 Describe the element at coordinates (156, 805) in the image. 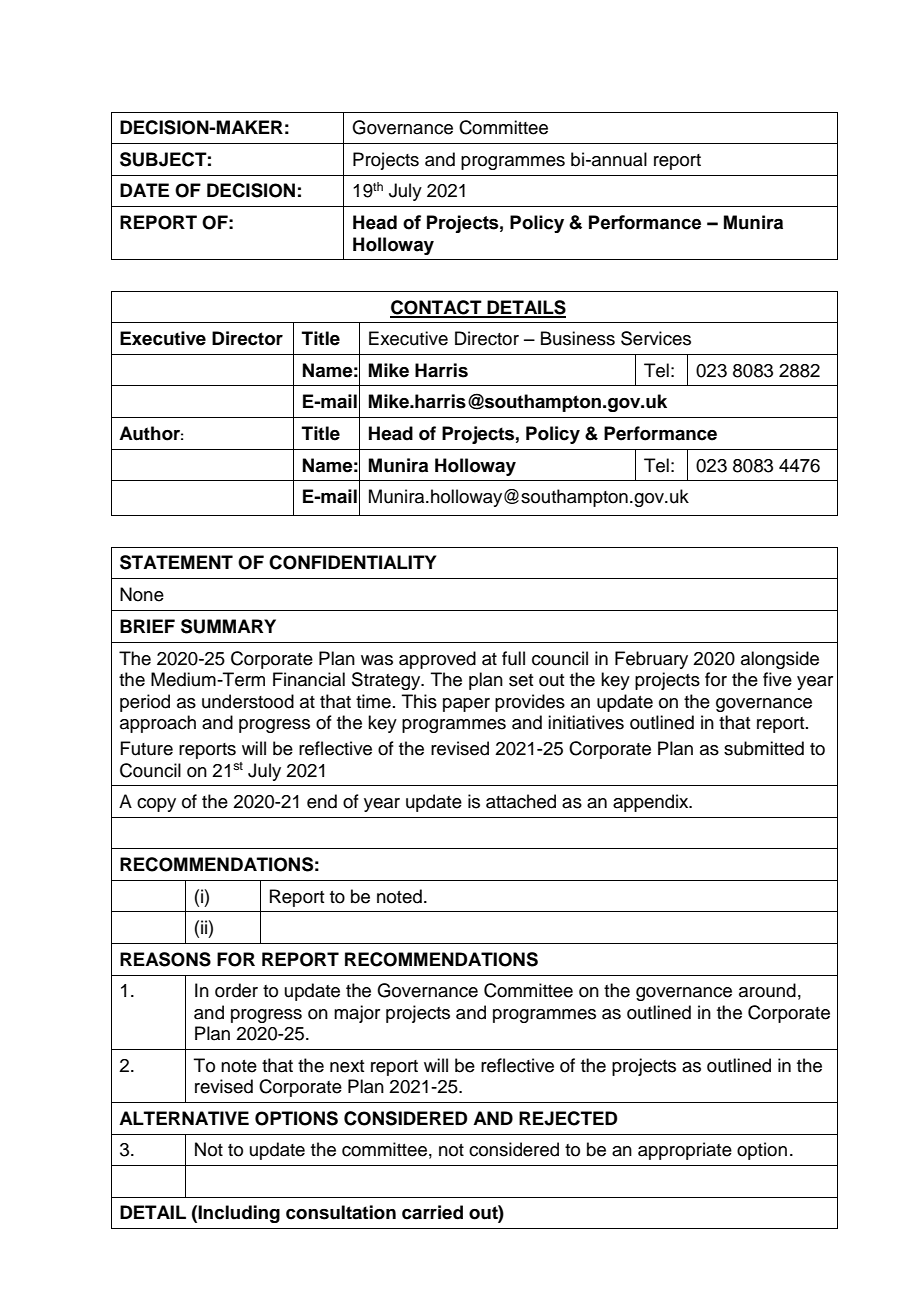

I see `copy` at that location.
